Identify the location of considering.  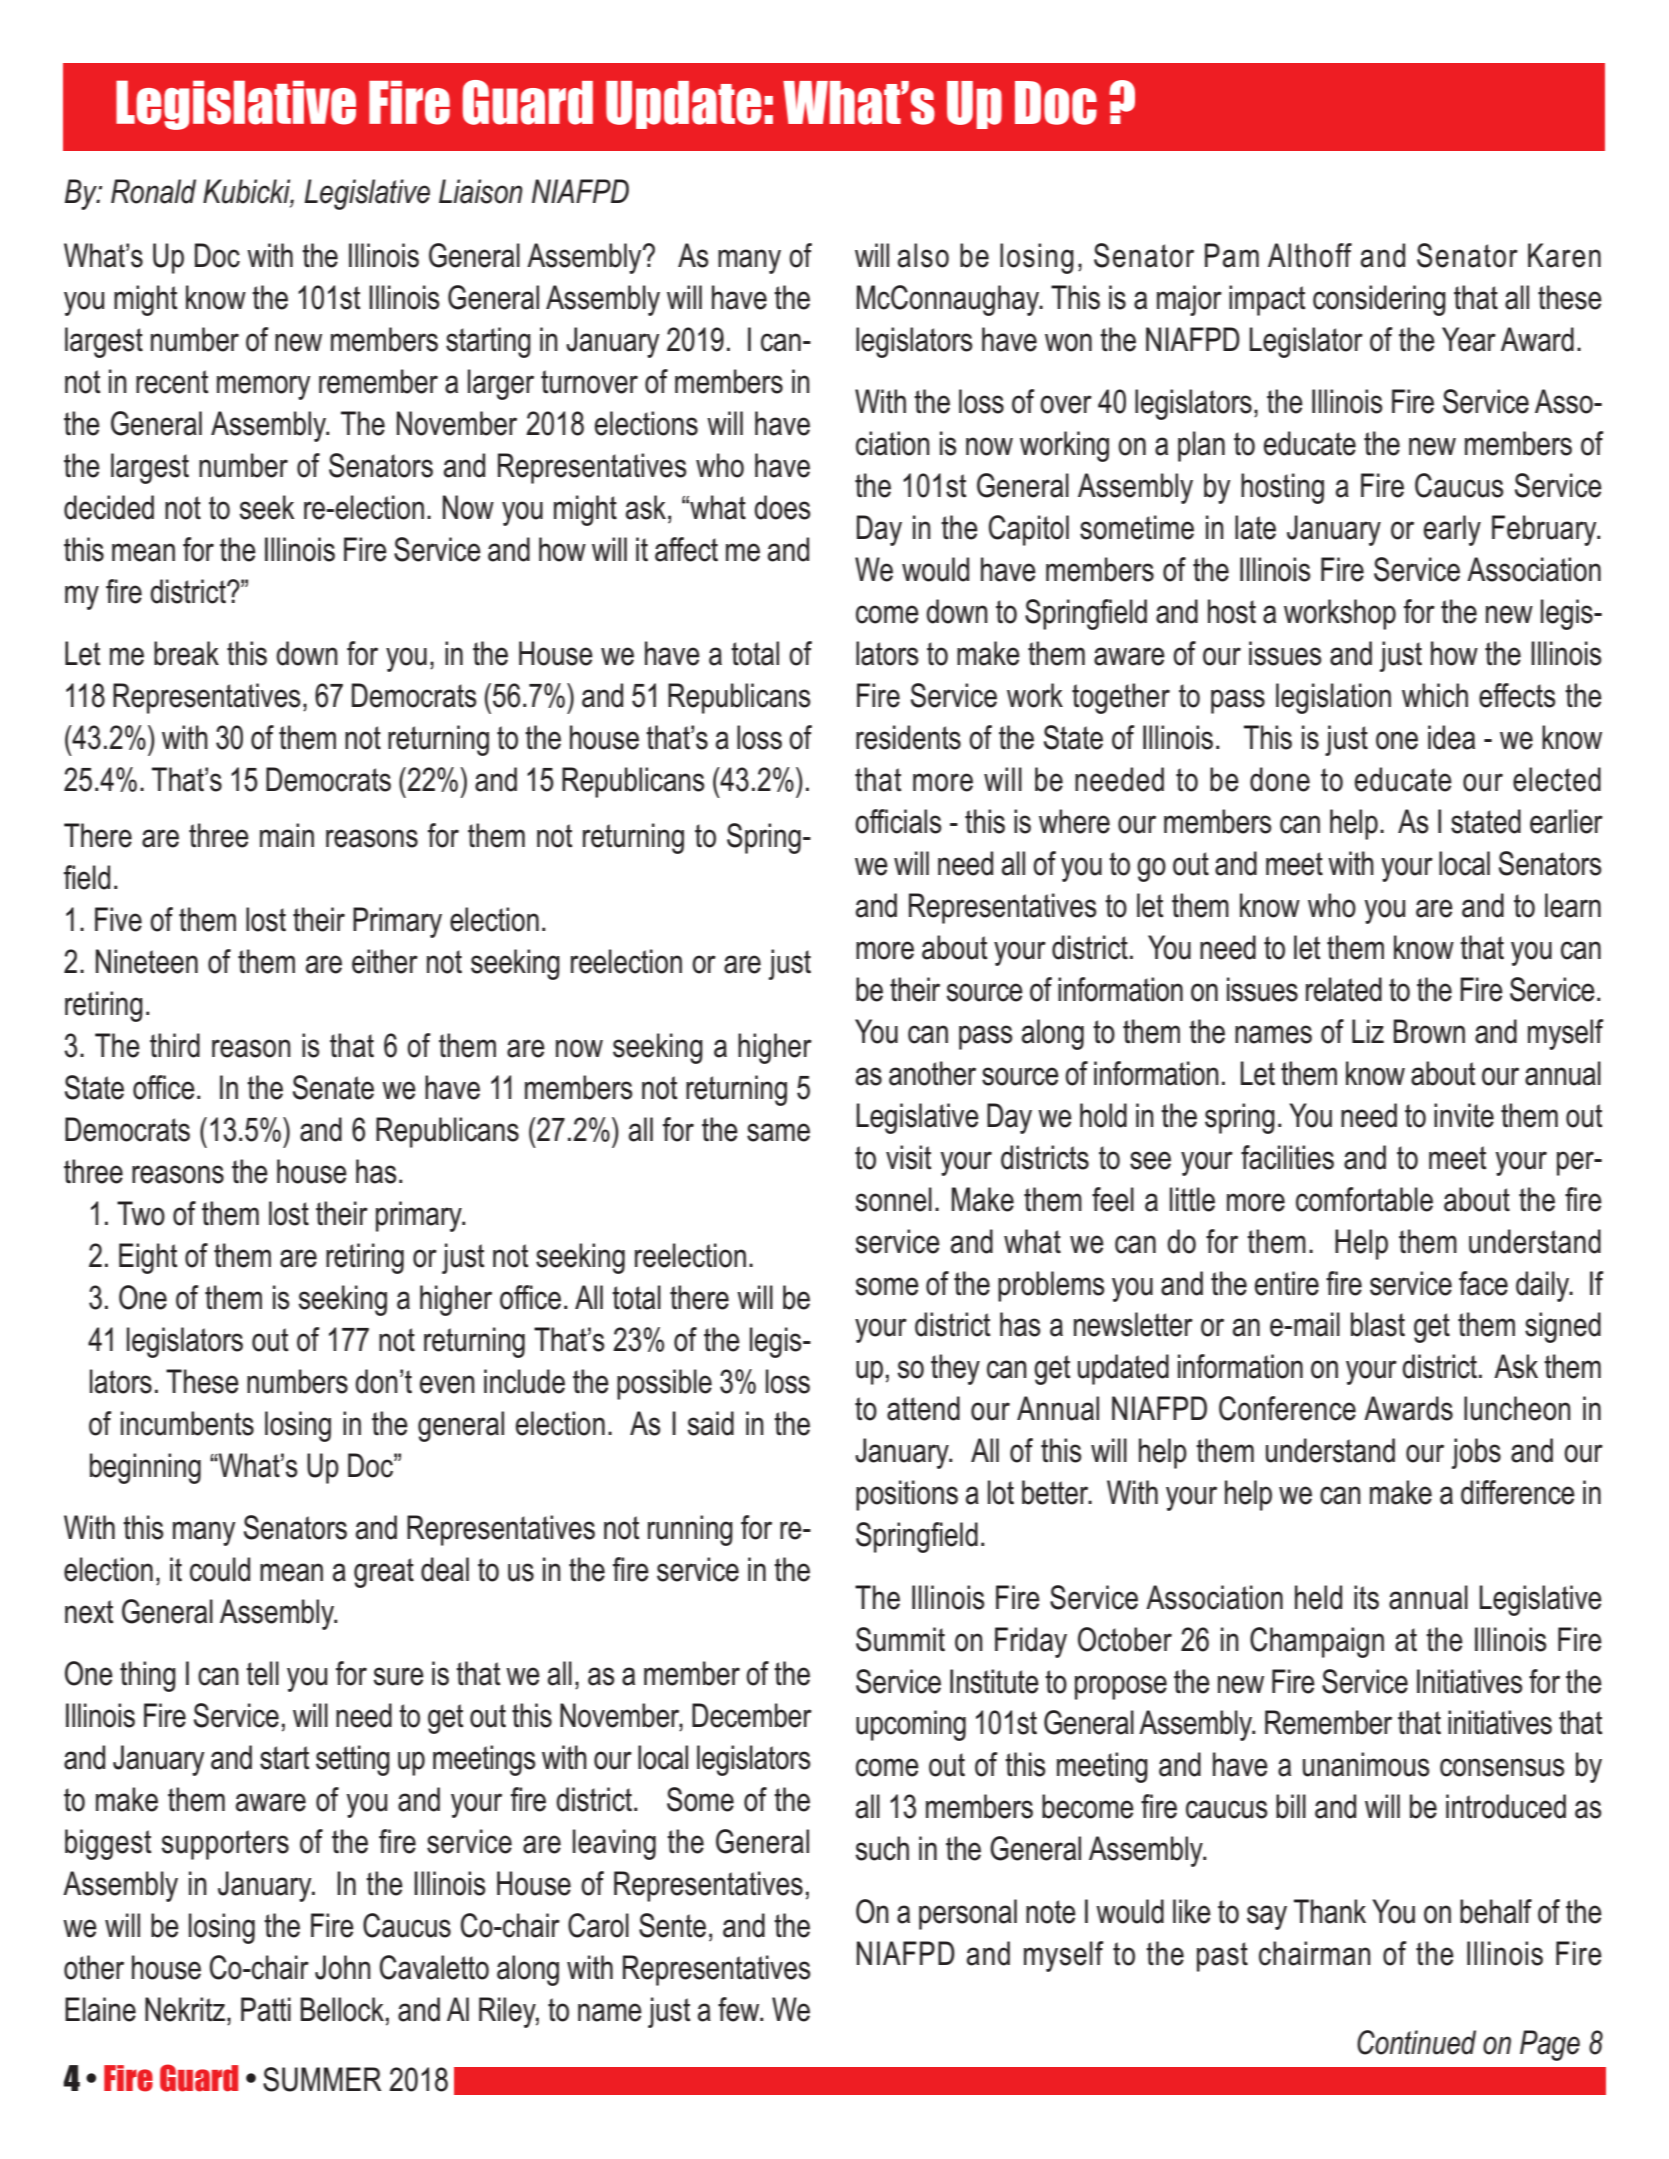
(1379, 300).
